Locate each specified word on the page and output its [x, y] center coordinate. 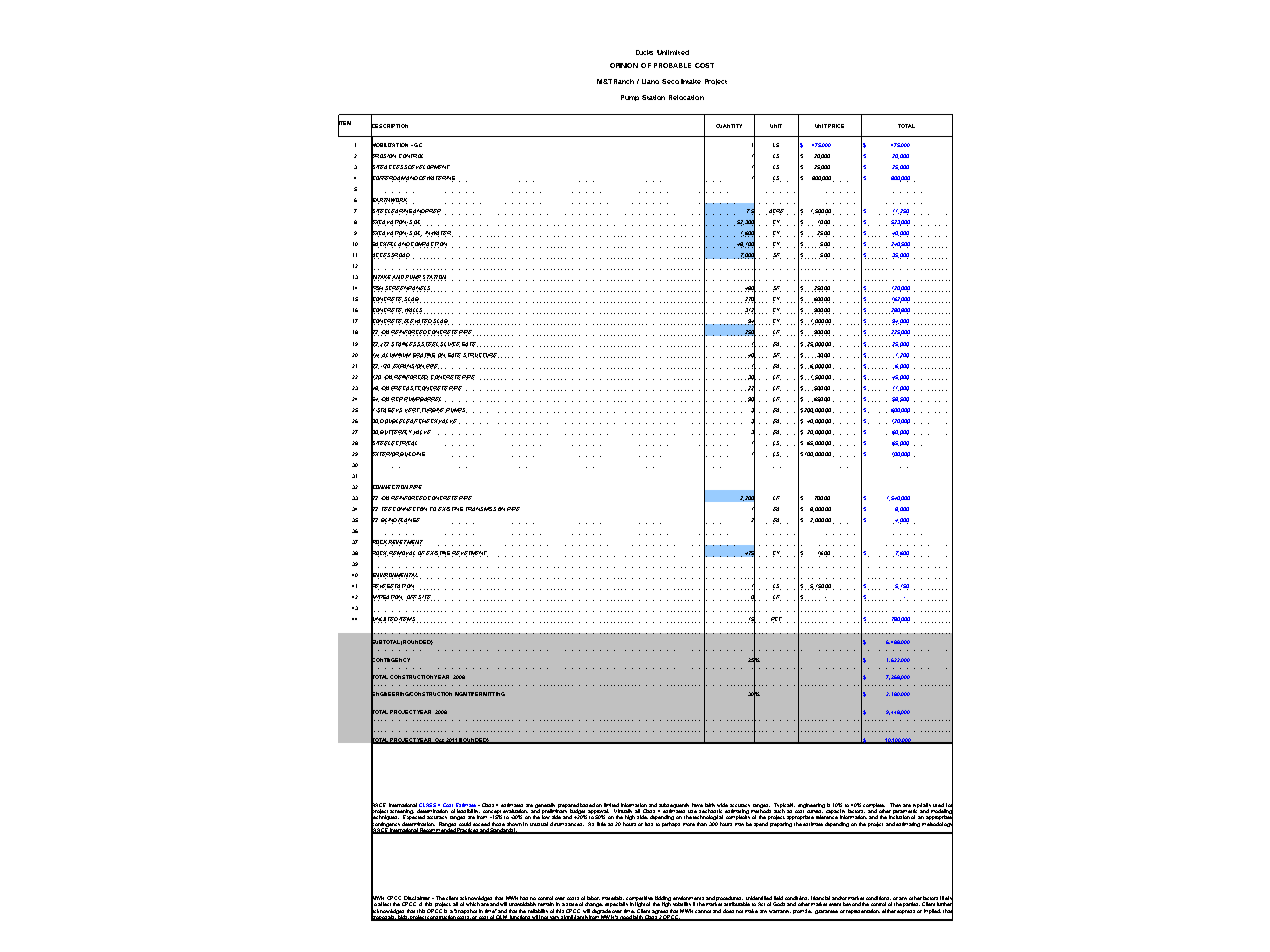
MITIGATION [387, 597]
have [697, 805]
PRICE [836, 126]
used [938, 805]
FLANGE [409, 521]
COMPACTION [429, 245]
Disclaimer [418, 898]
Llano [650, 81]
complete [874, 806]
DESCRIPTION [389, 126]
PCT [776, 620]
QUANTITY [729, 126]
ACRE [775, 212]
